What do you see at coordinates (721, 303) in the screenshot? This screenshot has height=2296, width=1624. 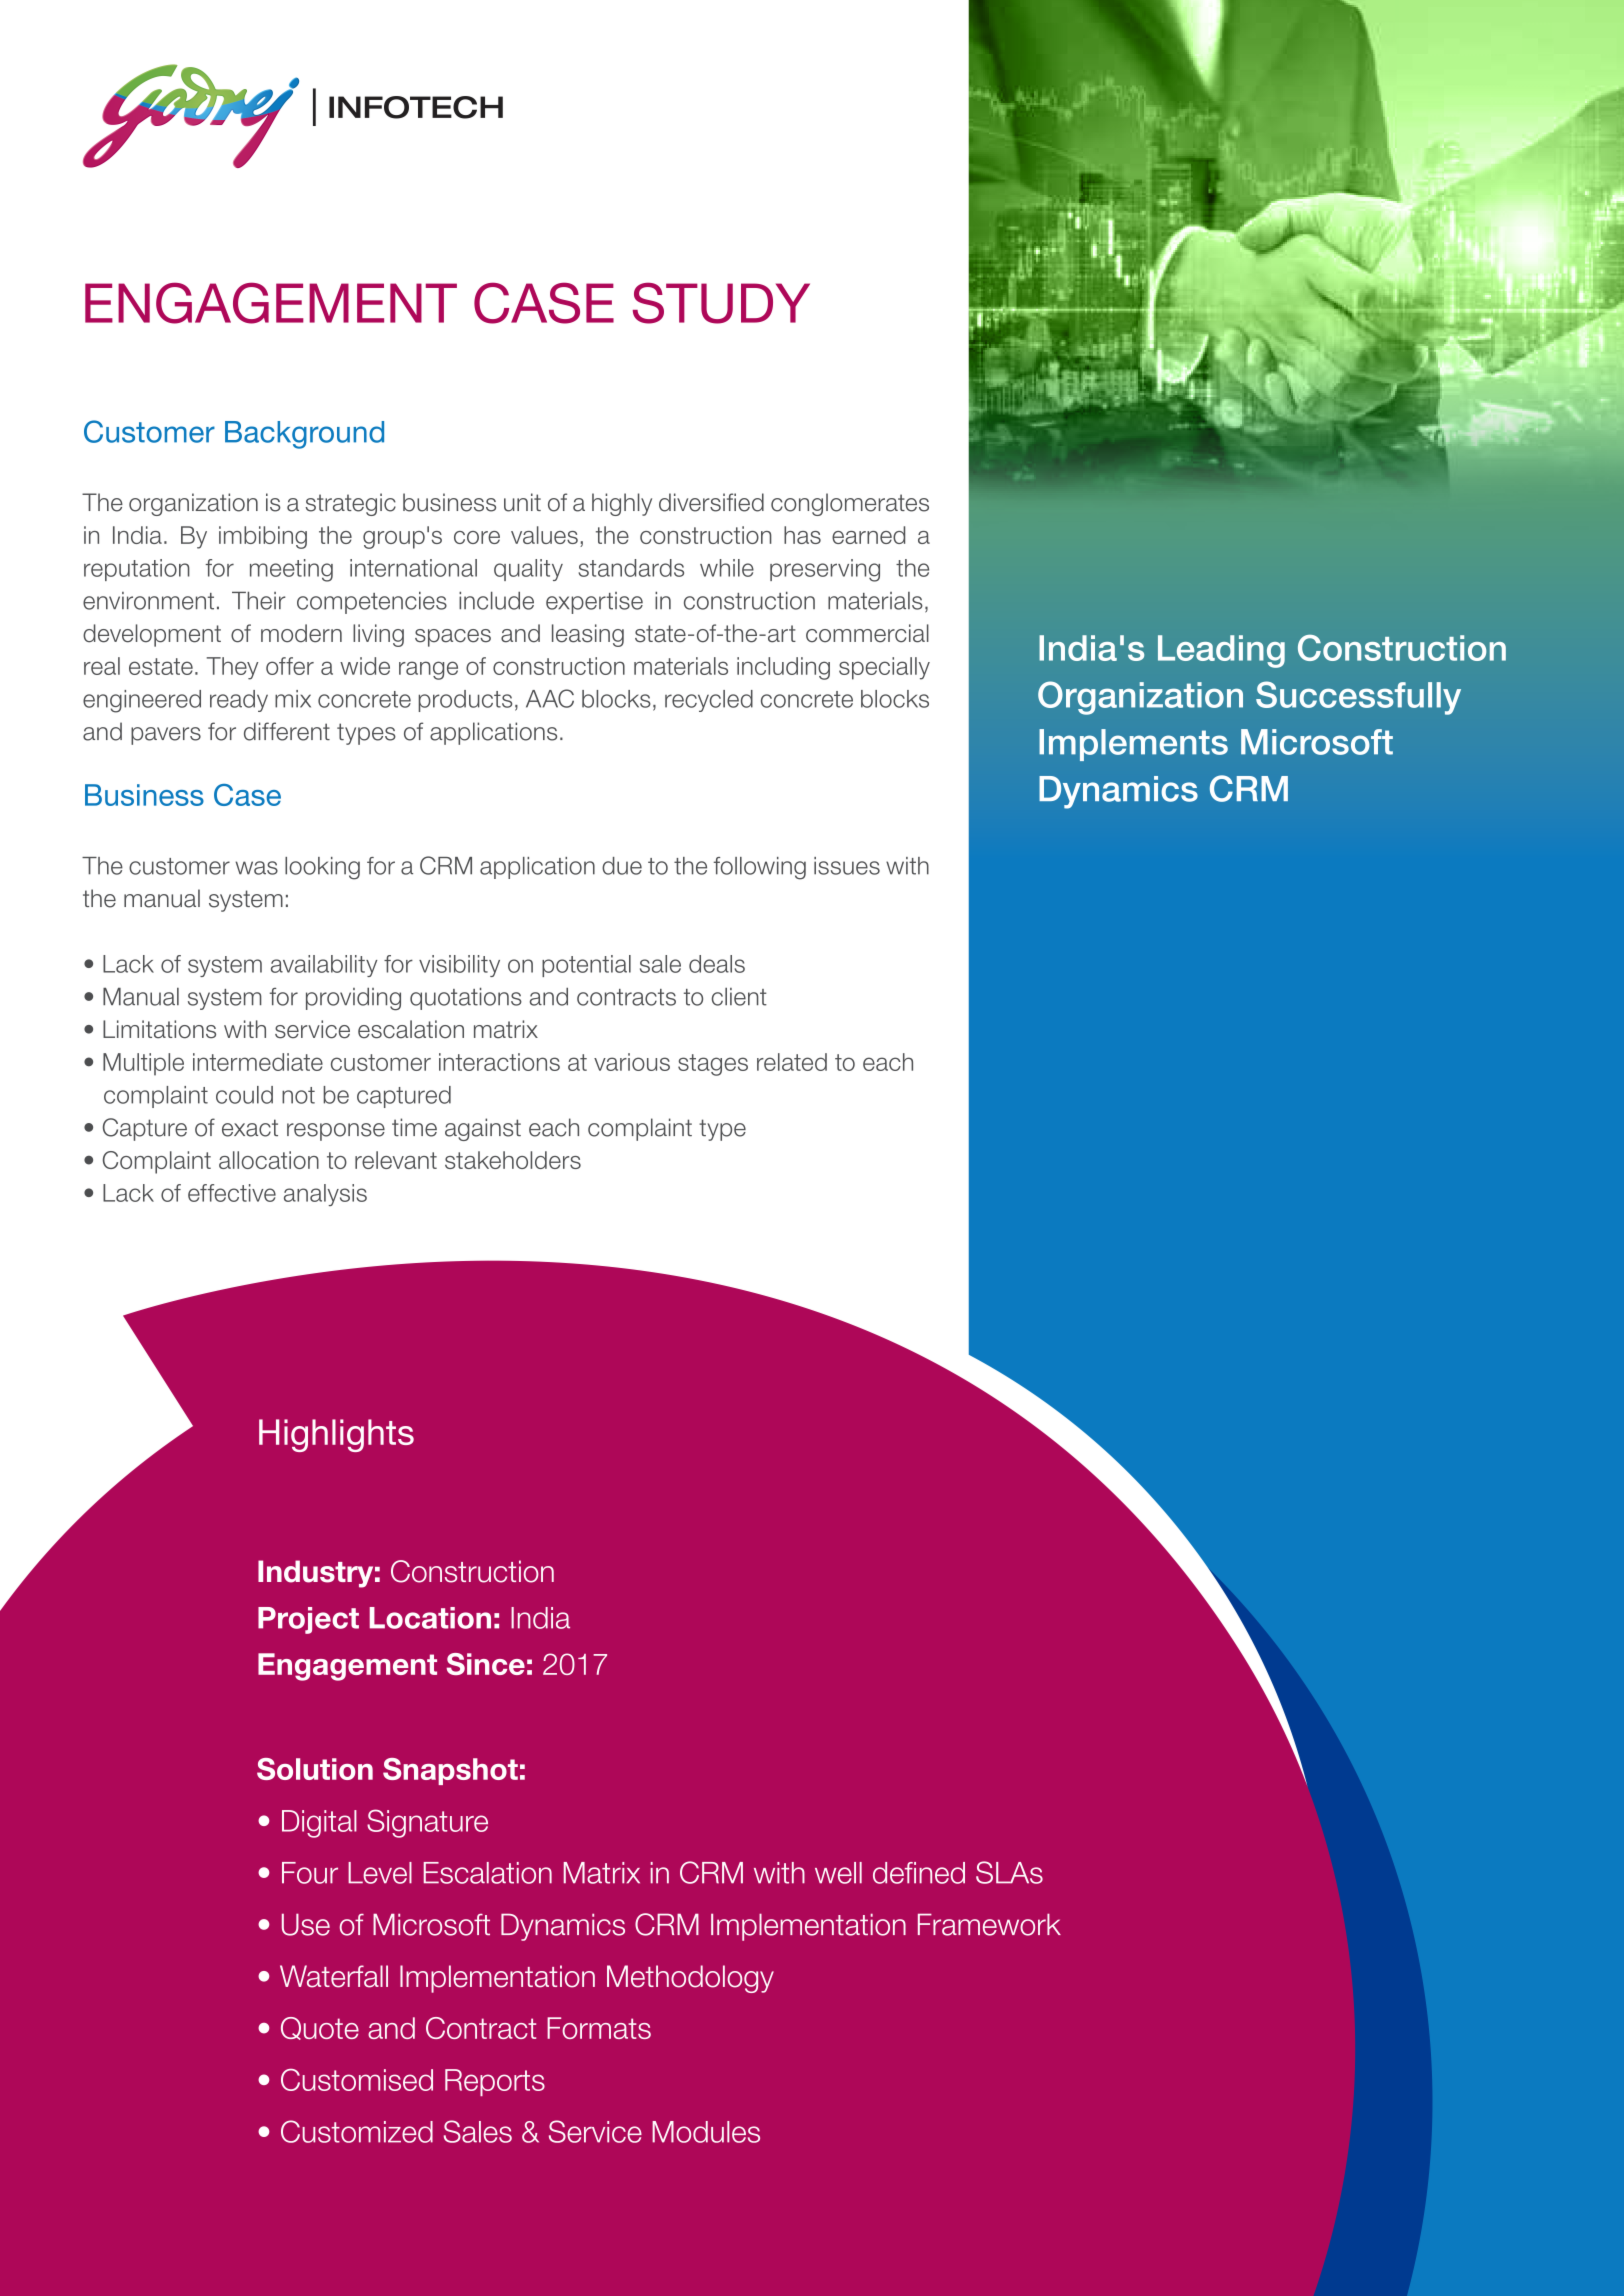 I see `STUDY` at bounding box center [721, 303].
